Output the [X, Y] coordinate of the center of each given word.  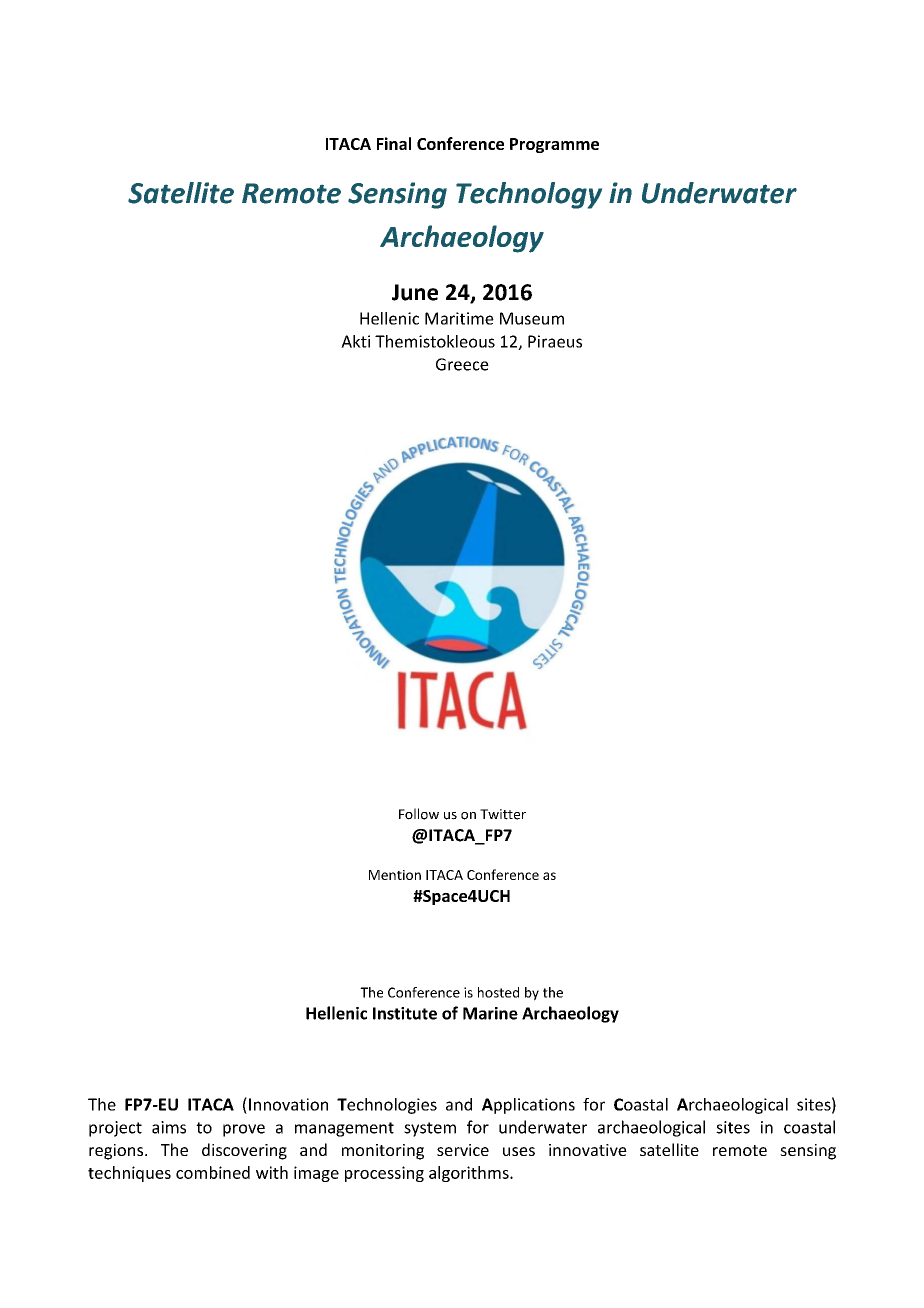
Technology [529, 195]
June [415, 292]
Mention [395, 875]
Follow [419, 814]
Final [394, 143]
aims [169, 1127]
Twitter [503, 814]
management [344, 1129]
